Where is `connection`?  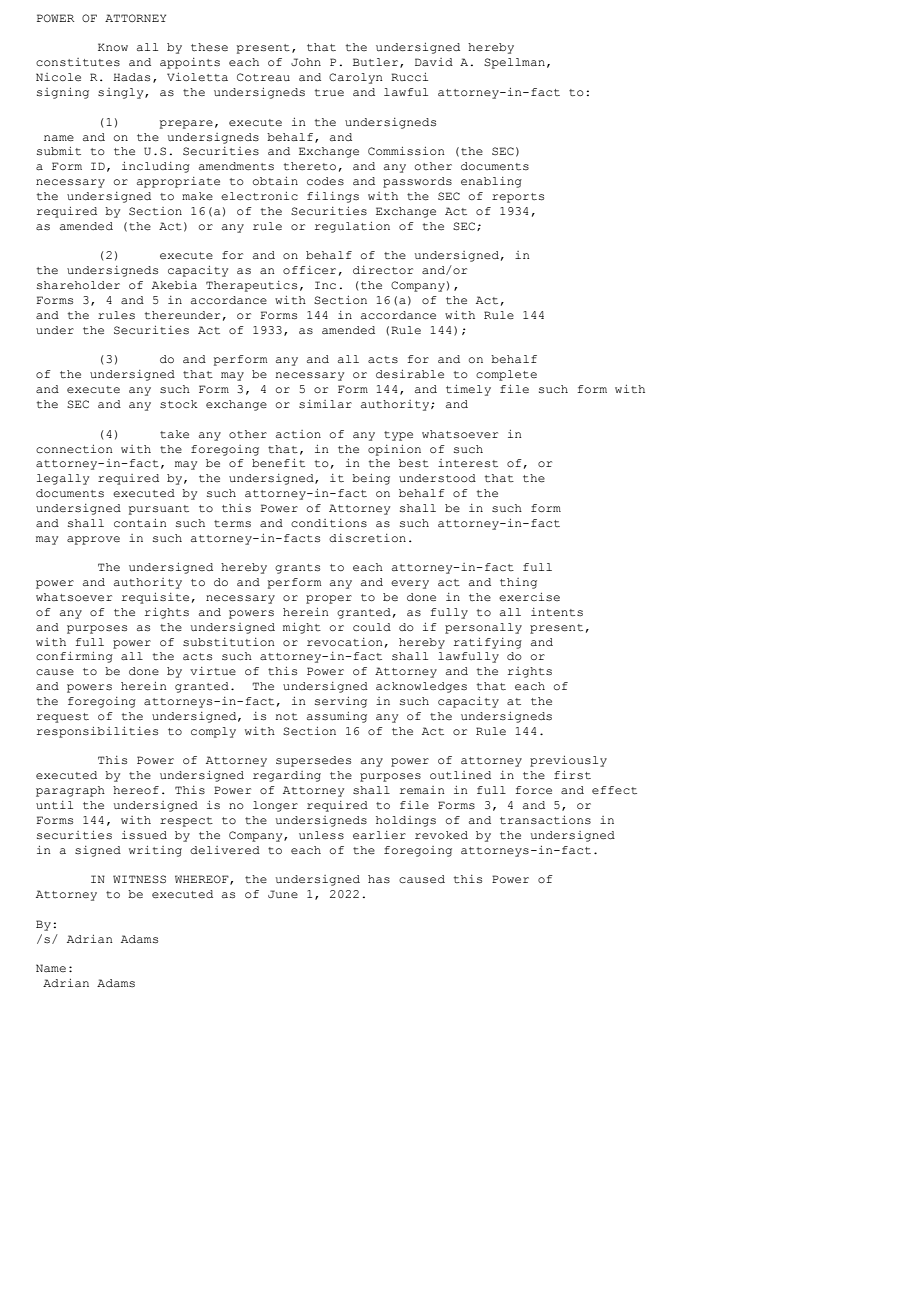
connection is located at coordinates (74, 449).
